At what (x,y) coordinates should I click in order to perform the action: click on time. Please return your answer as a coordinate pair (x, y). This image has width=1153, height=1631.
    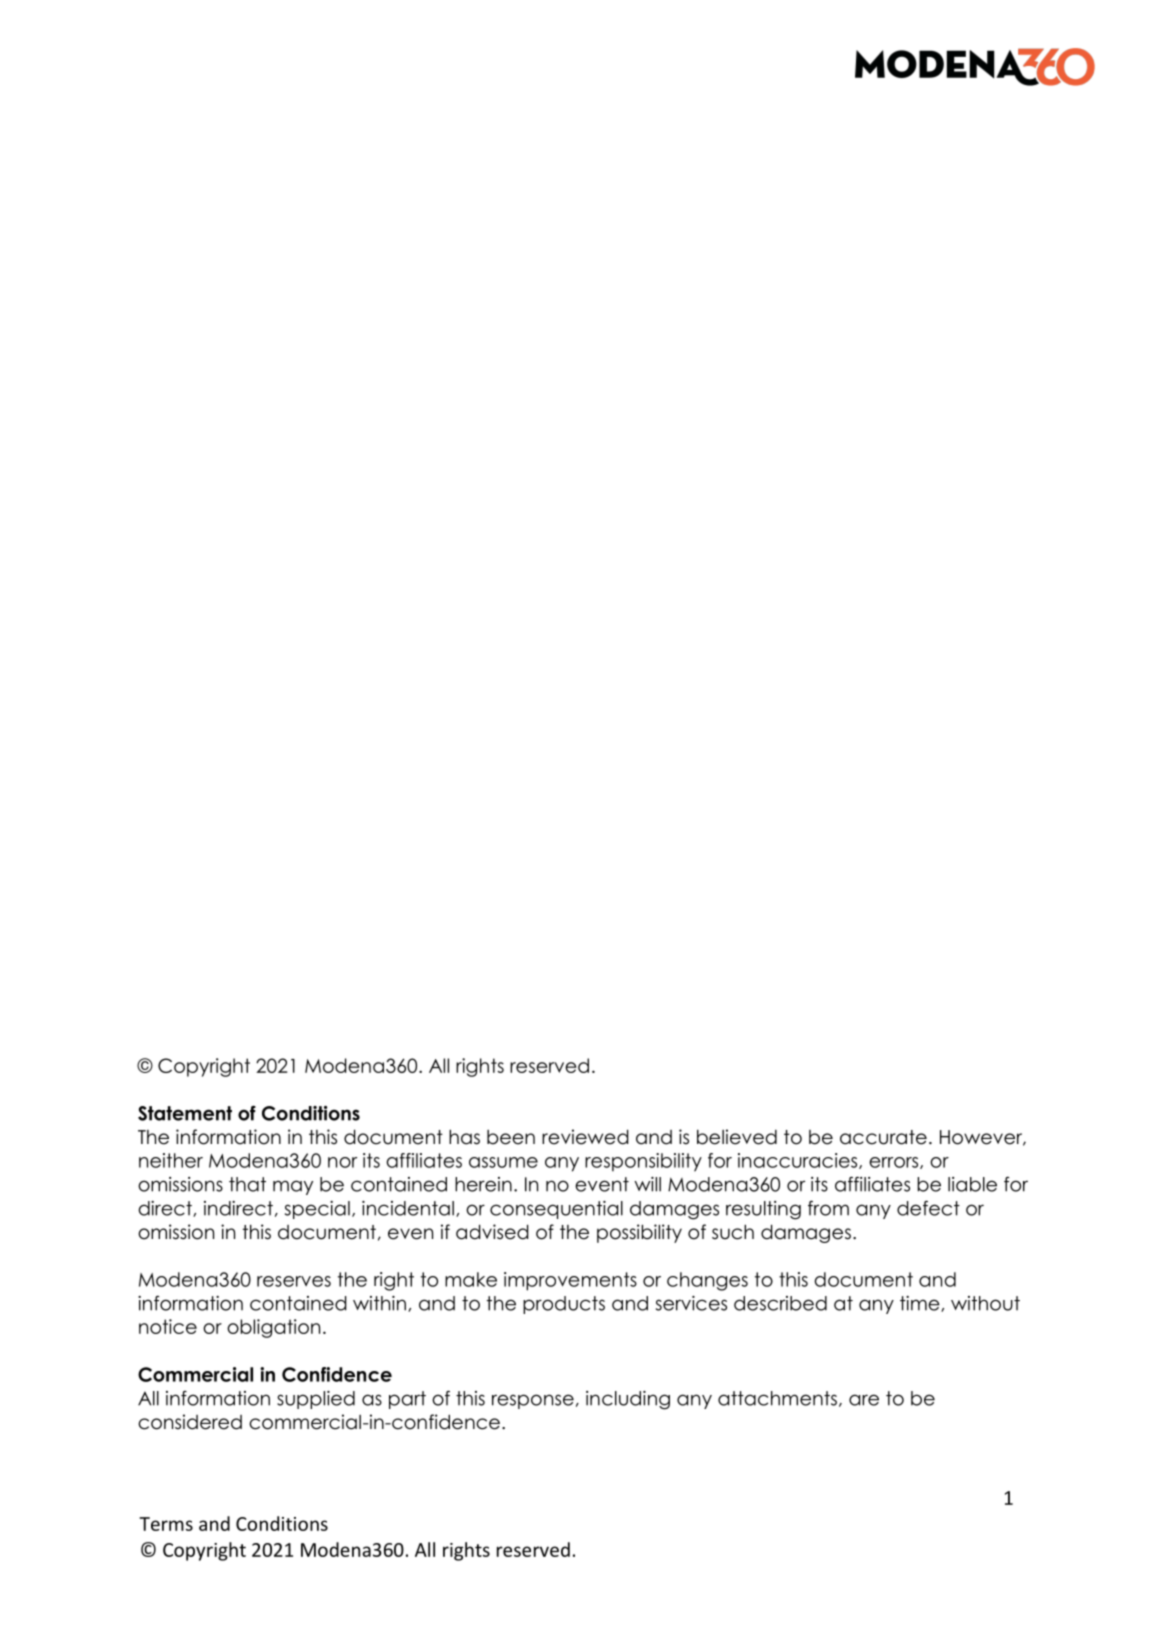
    Looking at the image, I should click on (921, 1304).
